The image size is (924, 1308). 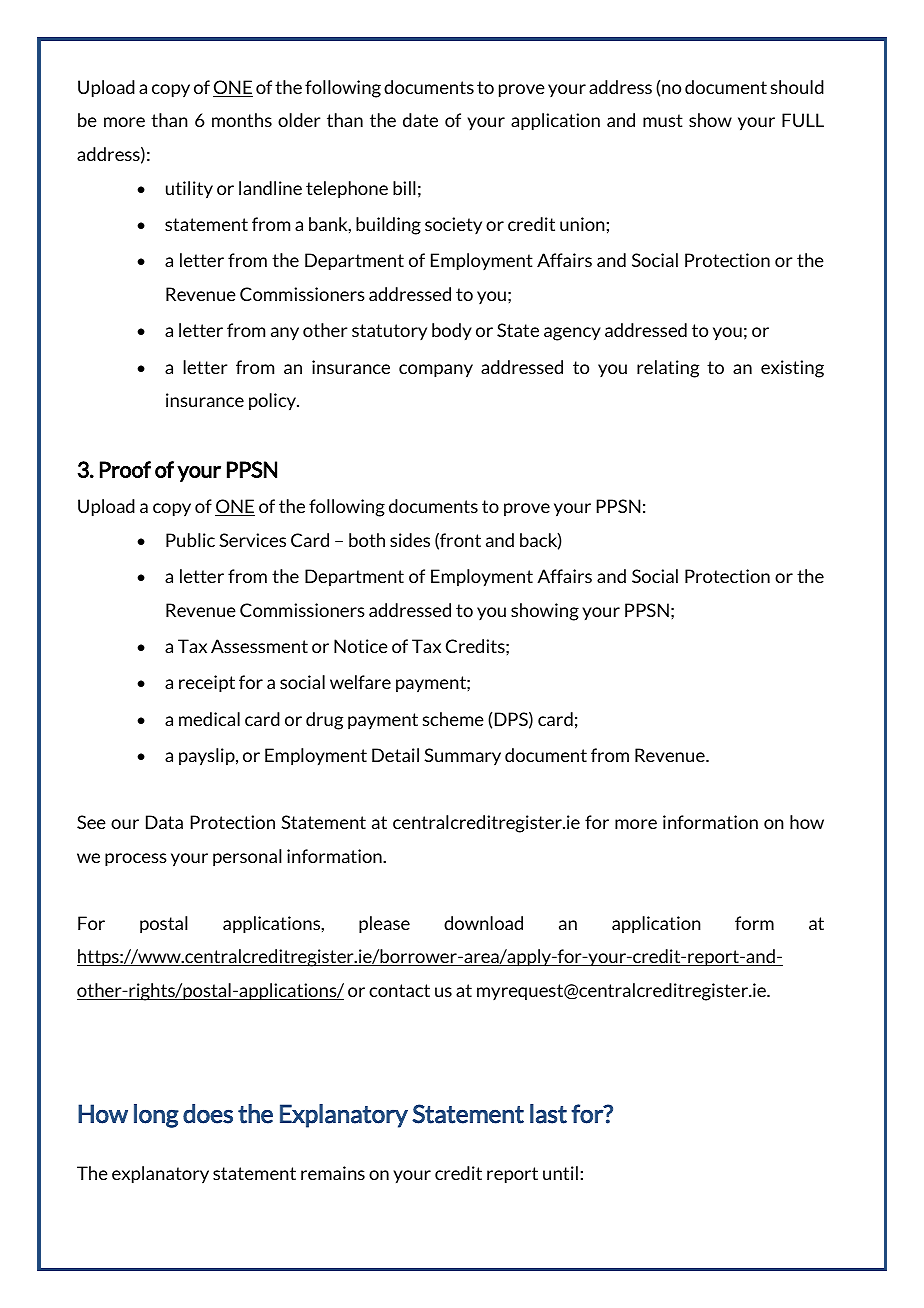 What do you see at coordinates (560, 1173) in the screenshot?
I see `until` at bounding box center [560, 1173].
